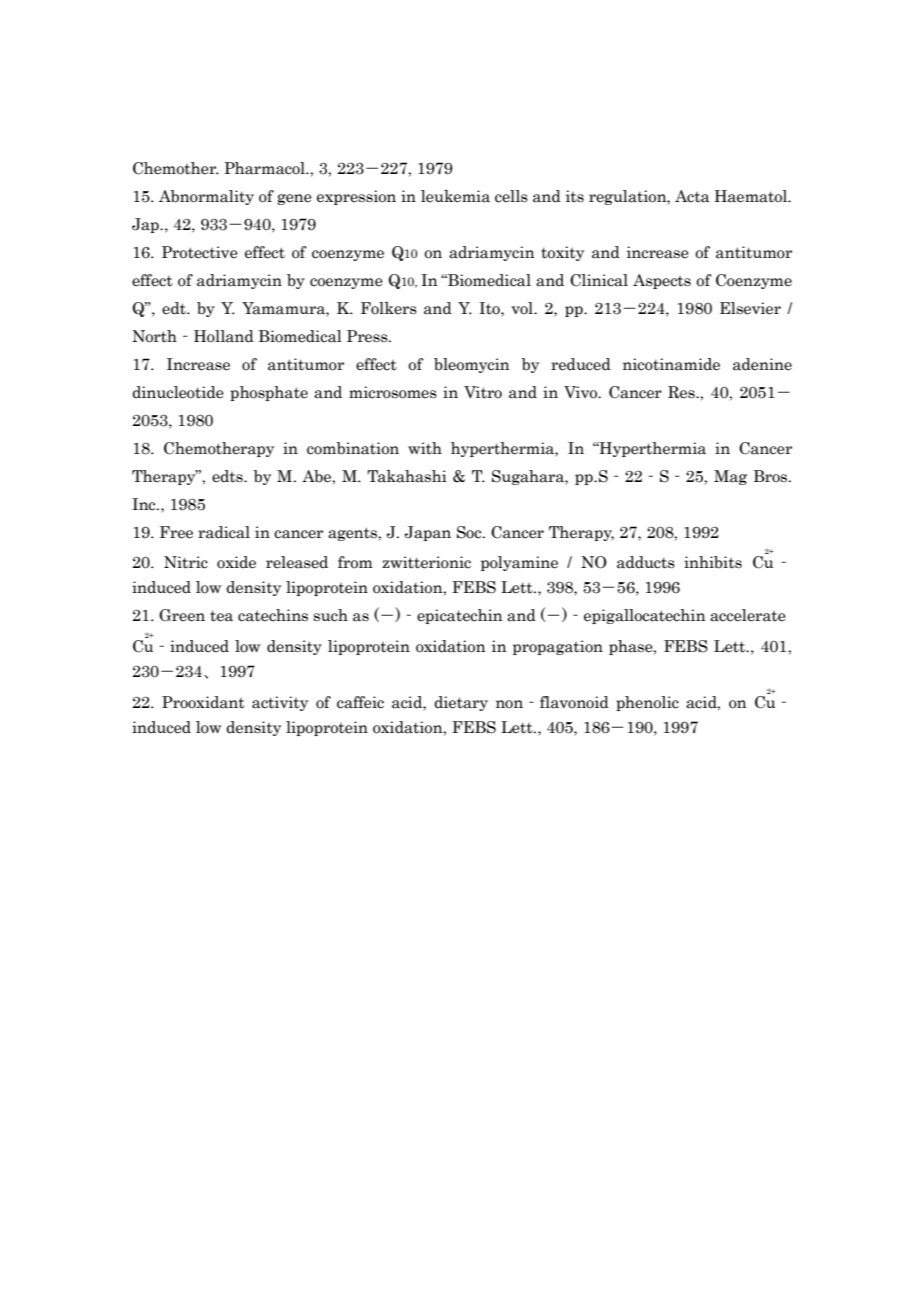  I want to click on Elsevier, so click(750, 308).
